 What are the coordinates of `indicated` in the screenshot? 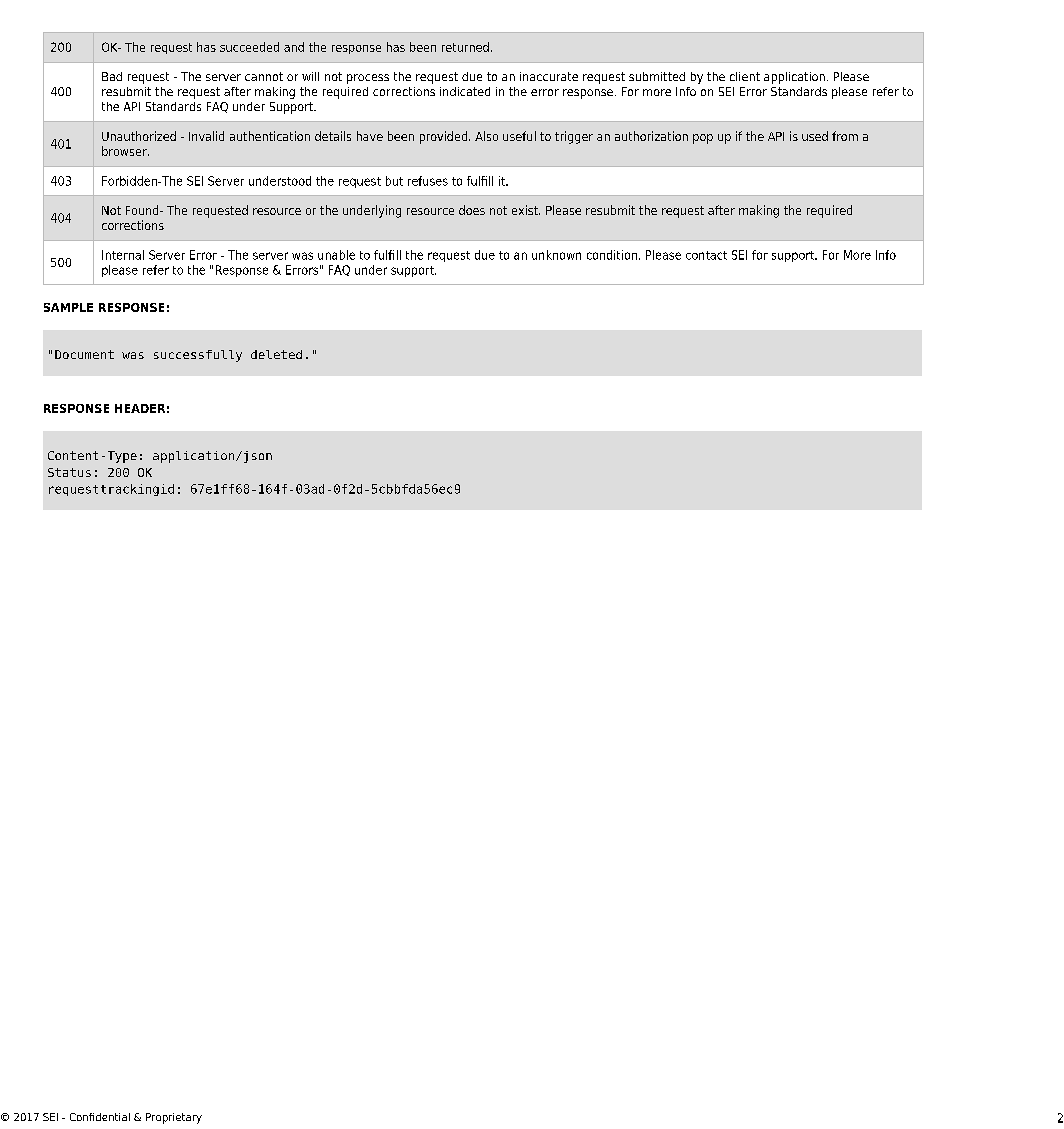 It's located at (465, 91).
